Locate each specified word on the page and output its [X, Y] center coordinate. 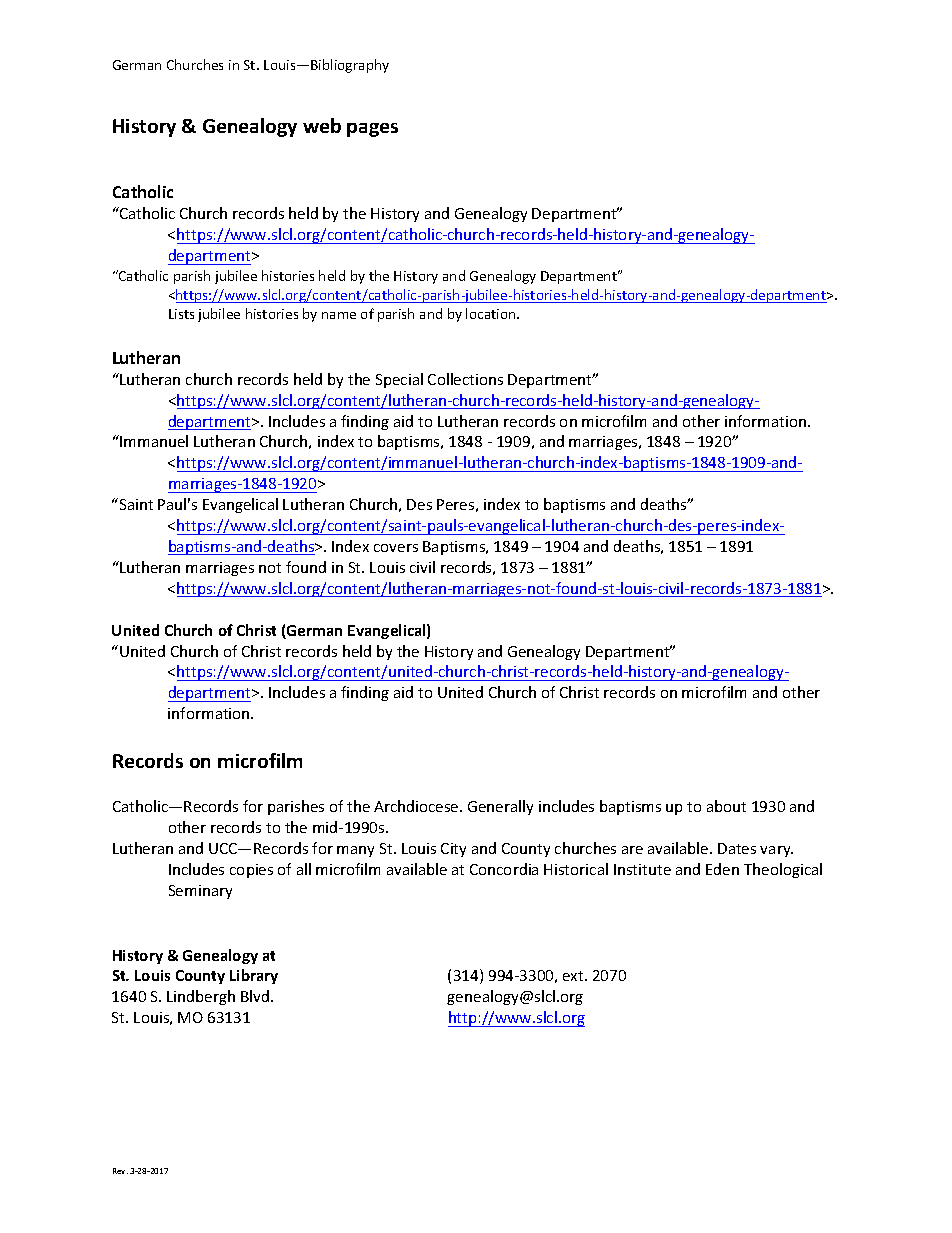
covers [396, 548]
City [453, 850]
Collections [465, 379]
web [322, 125]
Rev [120, 1171]
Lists [181, 314]
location [492, 313]
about [726, 806]
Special [399, 380]
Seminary [200, 892]
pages [372, 130]
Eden [722, 869]
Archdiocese [417, 806]
